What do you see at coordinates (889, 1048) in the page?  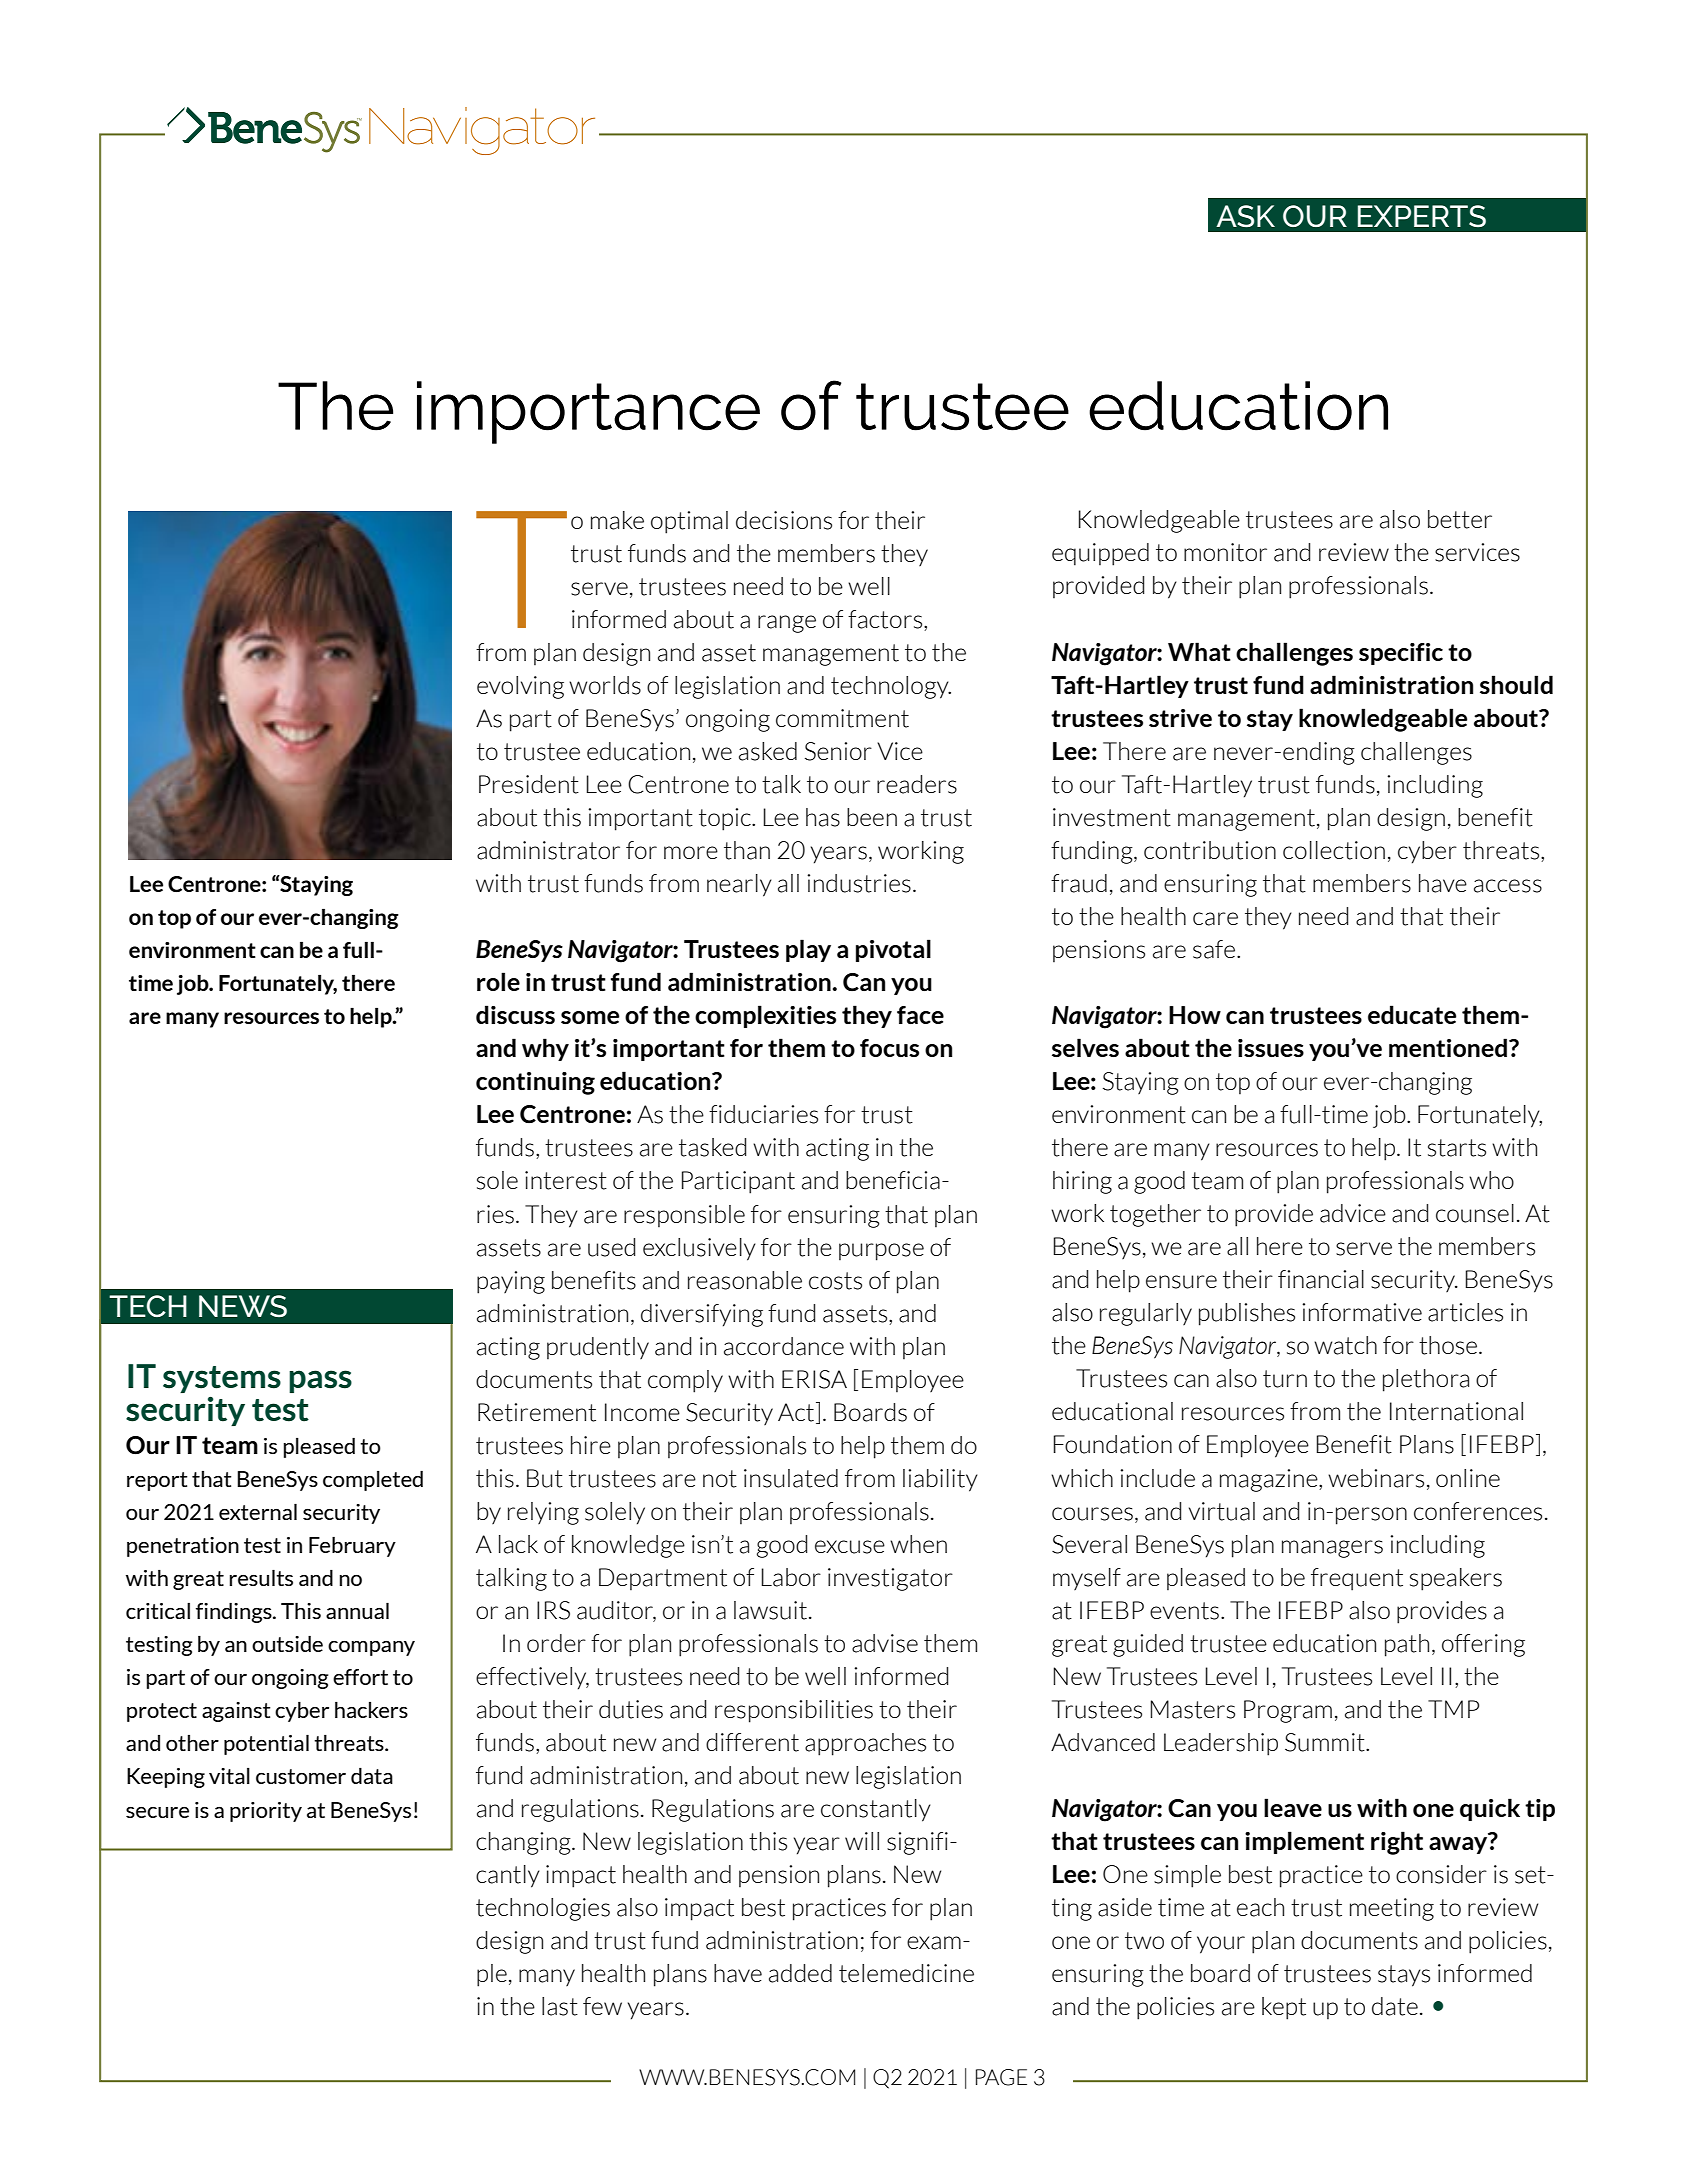 I see `focus` at bounding box center [889, 1048].
